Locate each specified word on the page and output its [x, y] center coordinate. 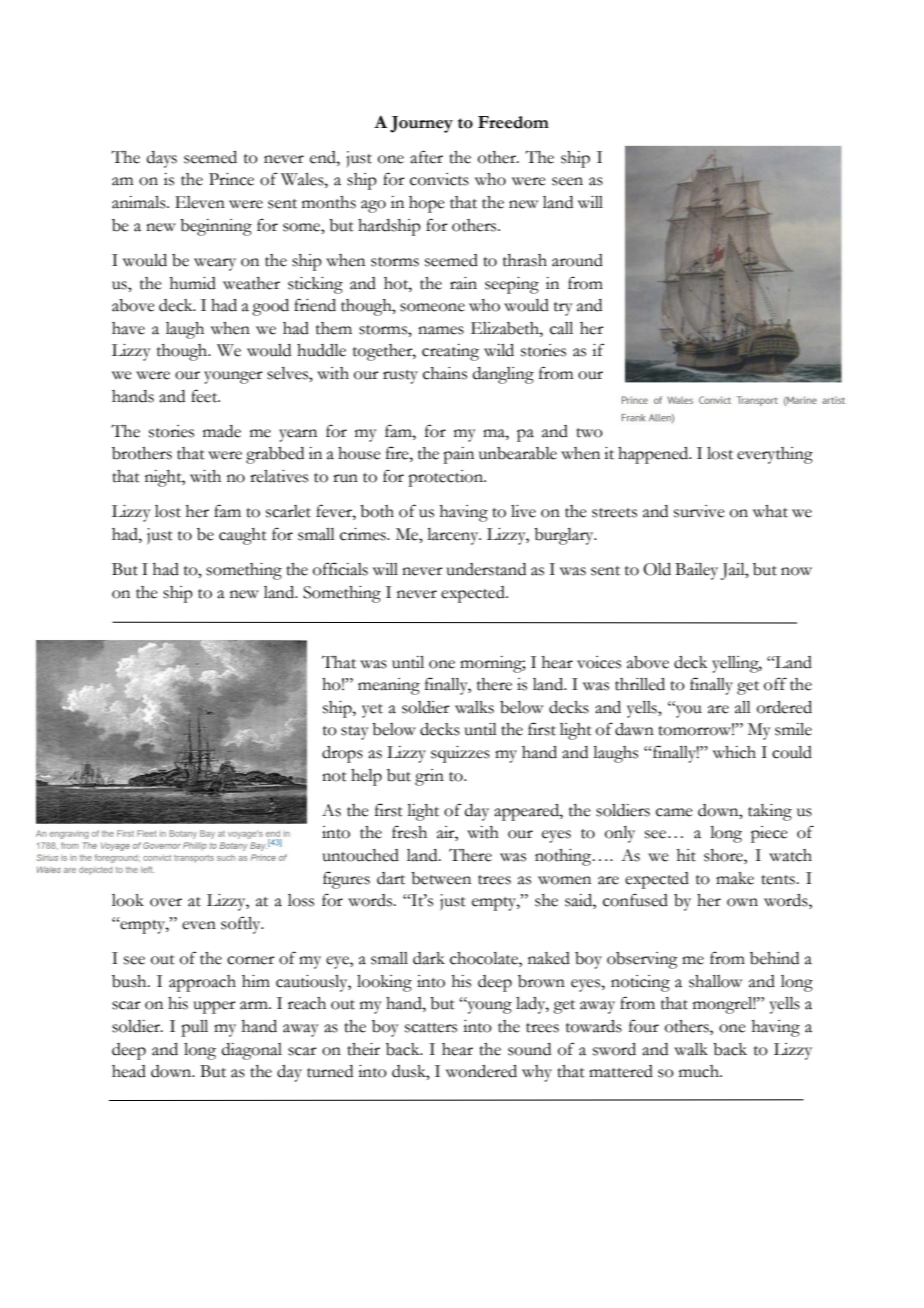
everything [775, 455]
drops [342, 754]
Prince [231, 179]
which [734, 752]
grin [429, 777]
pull [194, 1028]
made [222, 431]
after [426, 157]
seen [567, 181]
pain [458, 455]
